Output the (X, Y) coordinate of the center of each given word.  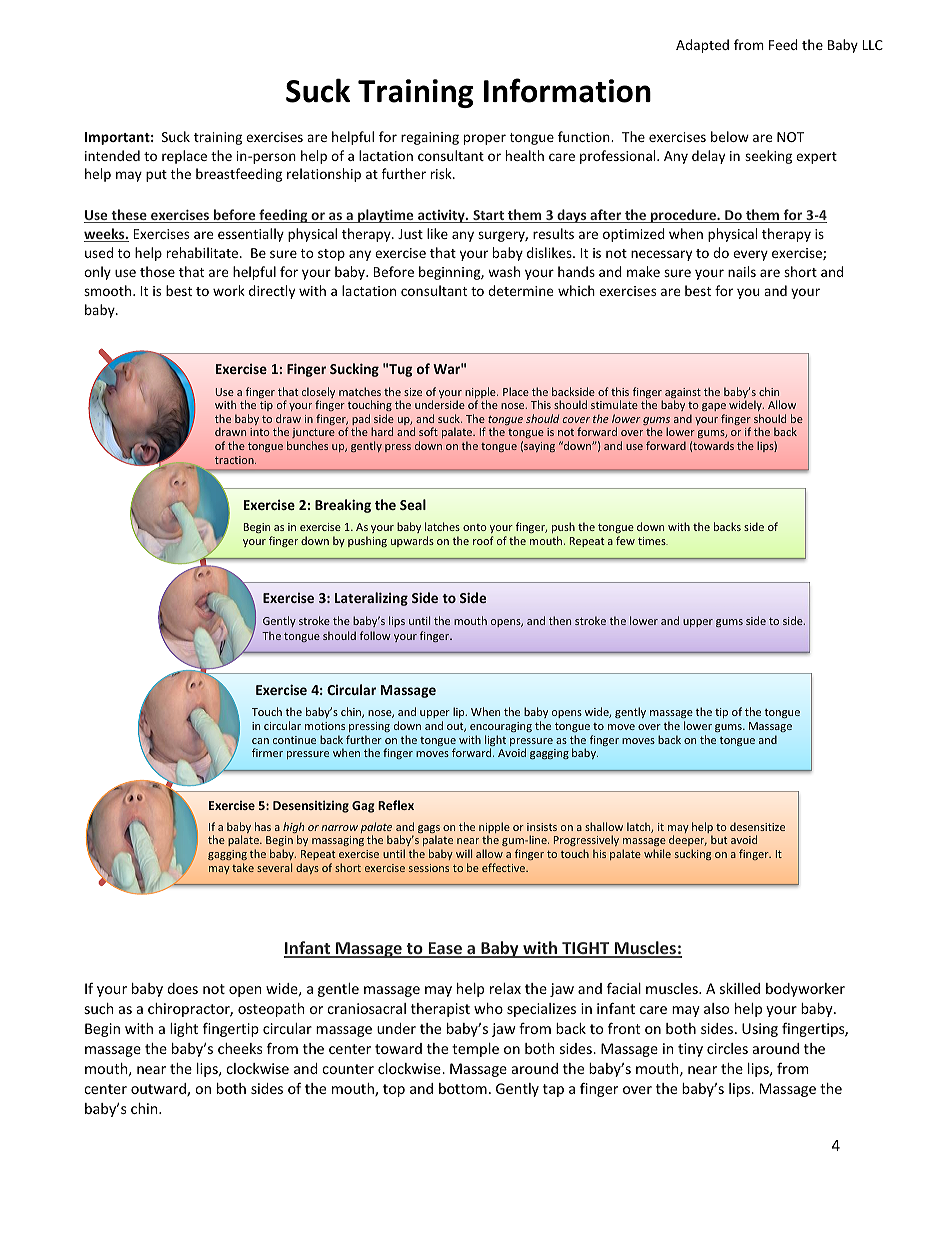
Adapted (702, 46)
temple (475, 1050)
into (259, 432)
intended (112, 155)
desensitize (757, 826)
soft (428, 431)
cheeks (240, 1048)
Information (567, 90)
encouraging (501, 727)
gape (714, 407)
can (260, 741)
